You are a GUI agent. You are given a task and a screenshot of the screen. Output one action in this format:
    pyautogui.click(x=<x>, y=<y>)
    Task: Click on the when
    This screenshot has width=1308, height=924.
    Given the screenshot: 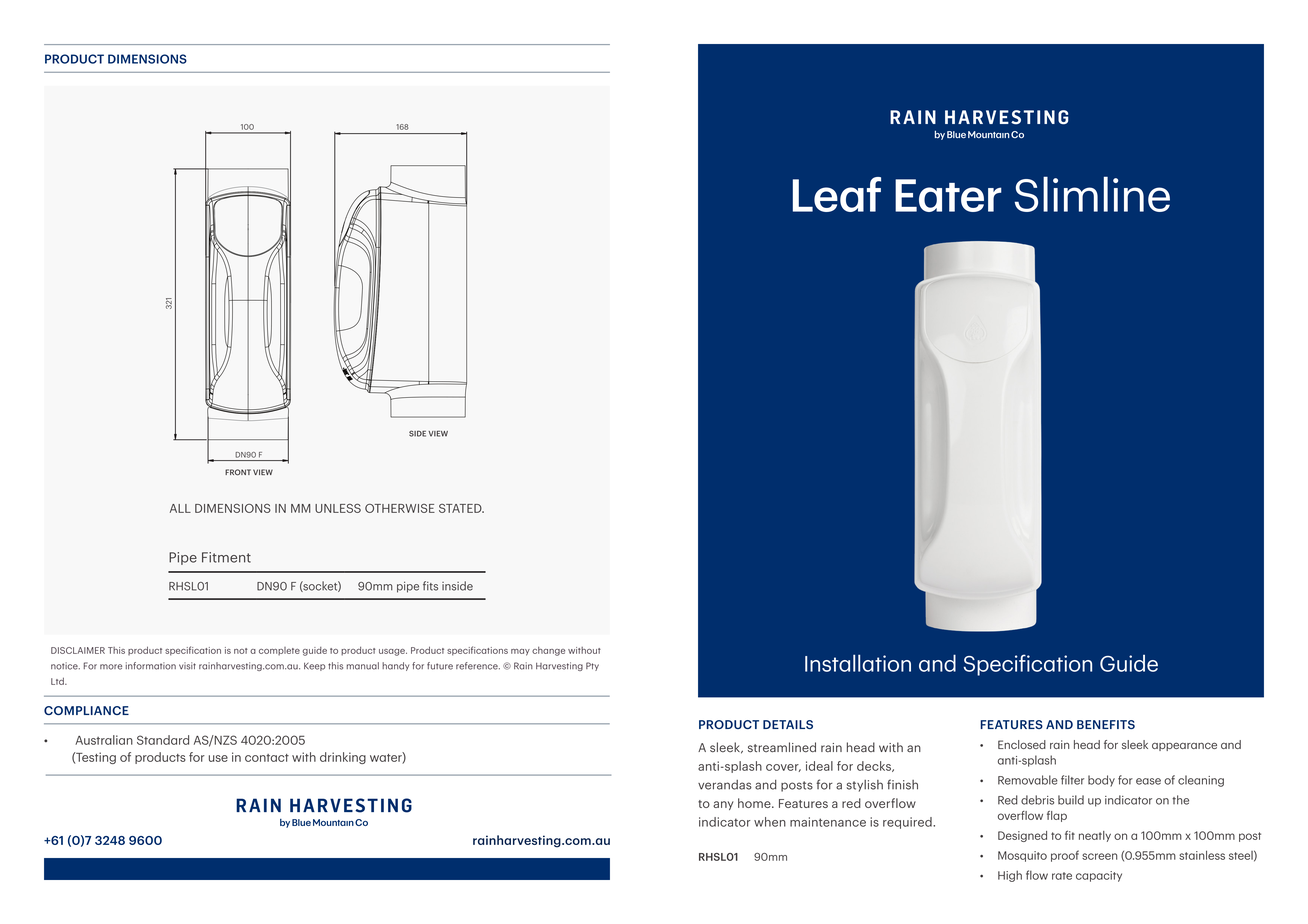 What is the action you would take?
    pyautogui.click(x=770, y=822)
